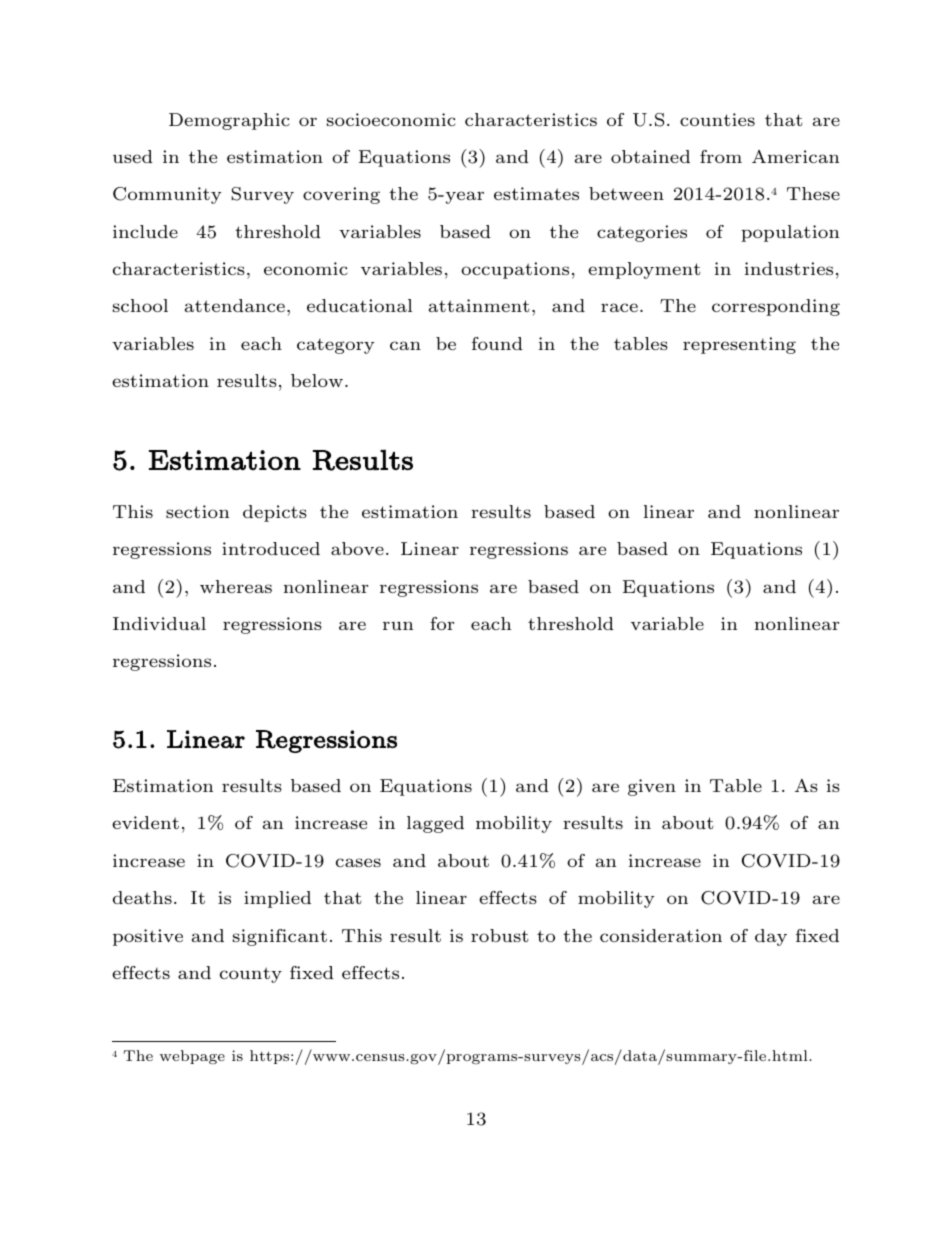 This screenshot has width=952, height=1233. Describe the element at coordinates (500, 935) in the screenshot. I see `robust` at that location.
